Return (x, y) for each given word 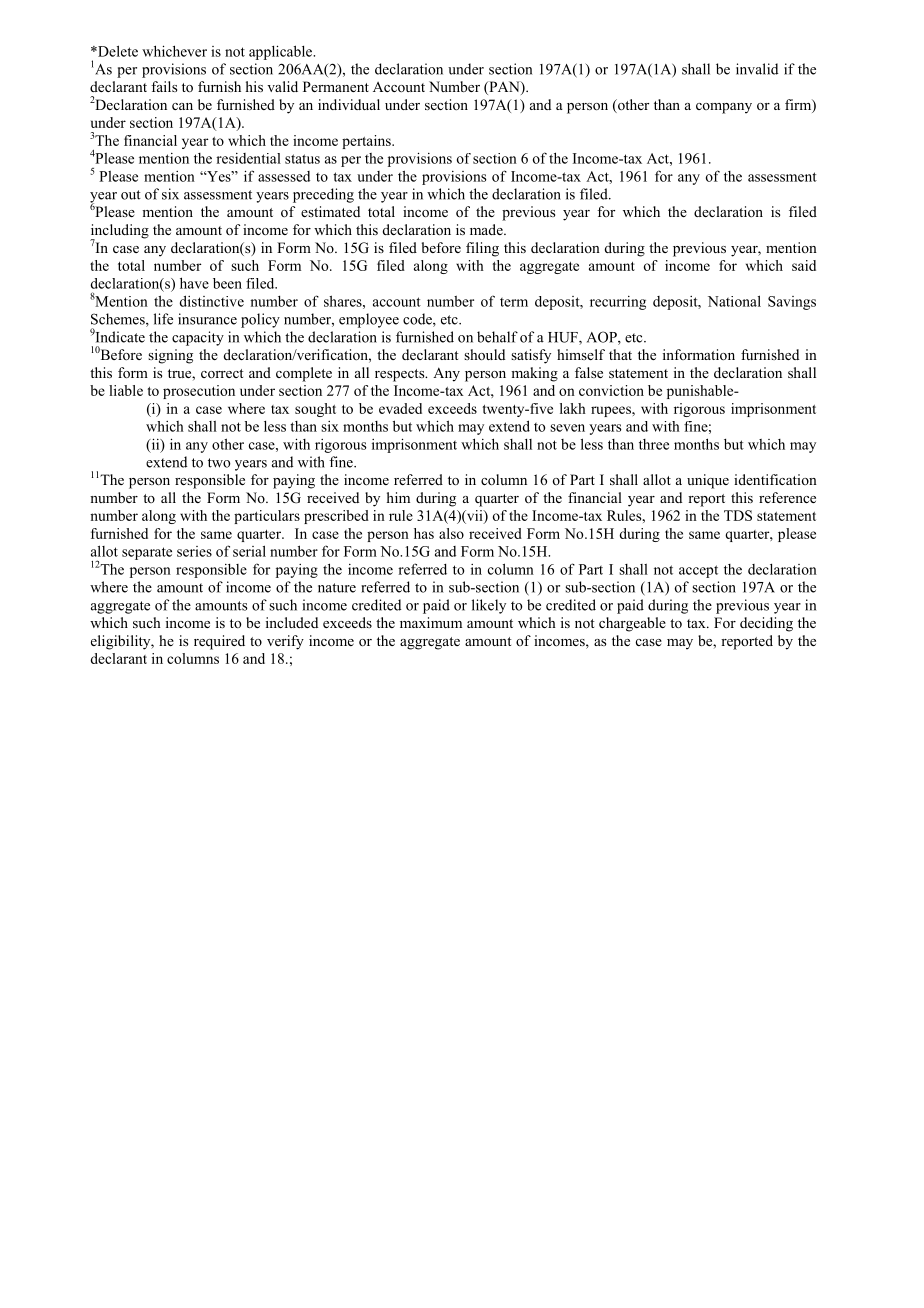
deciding (766, 624)
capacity (198, 338)
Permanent (336, 86)
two (219, 463)
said (804, 265)
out (131, 195)
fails (164, 86)
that (620, 354)
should (484, 354)
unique (708, 481)
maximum (431, 622)
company (724, 108)
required (219, 642)
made (487, 229)
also (451, 533)
